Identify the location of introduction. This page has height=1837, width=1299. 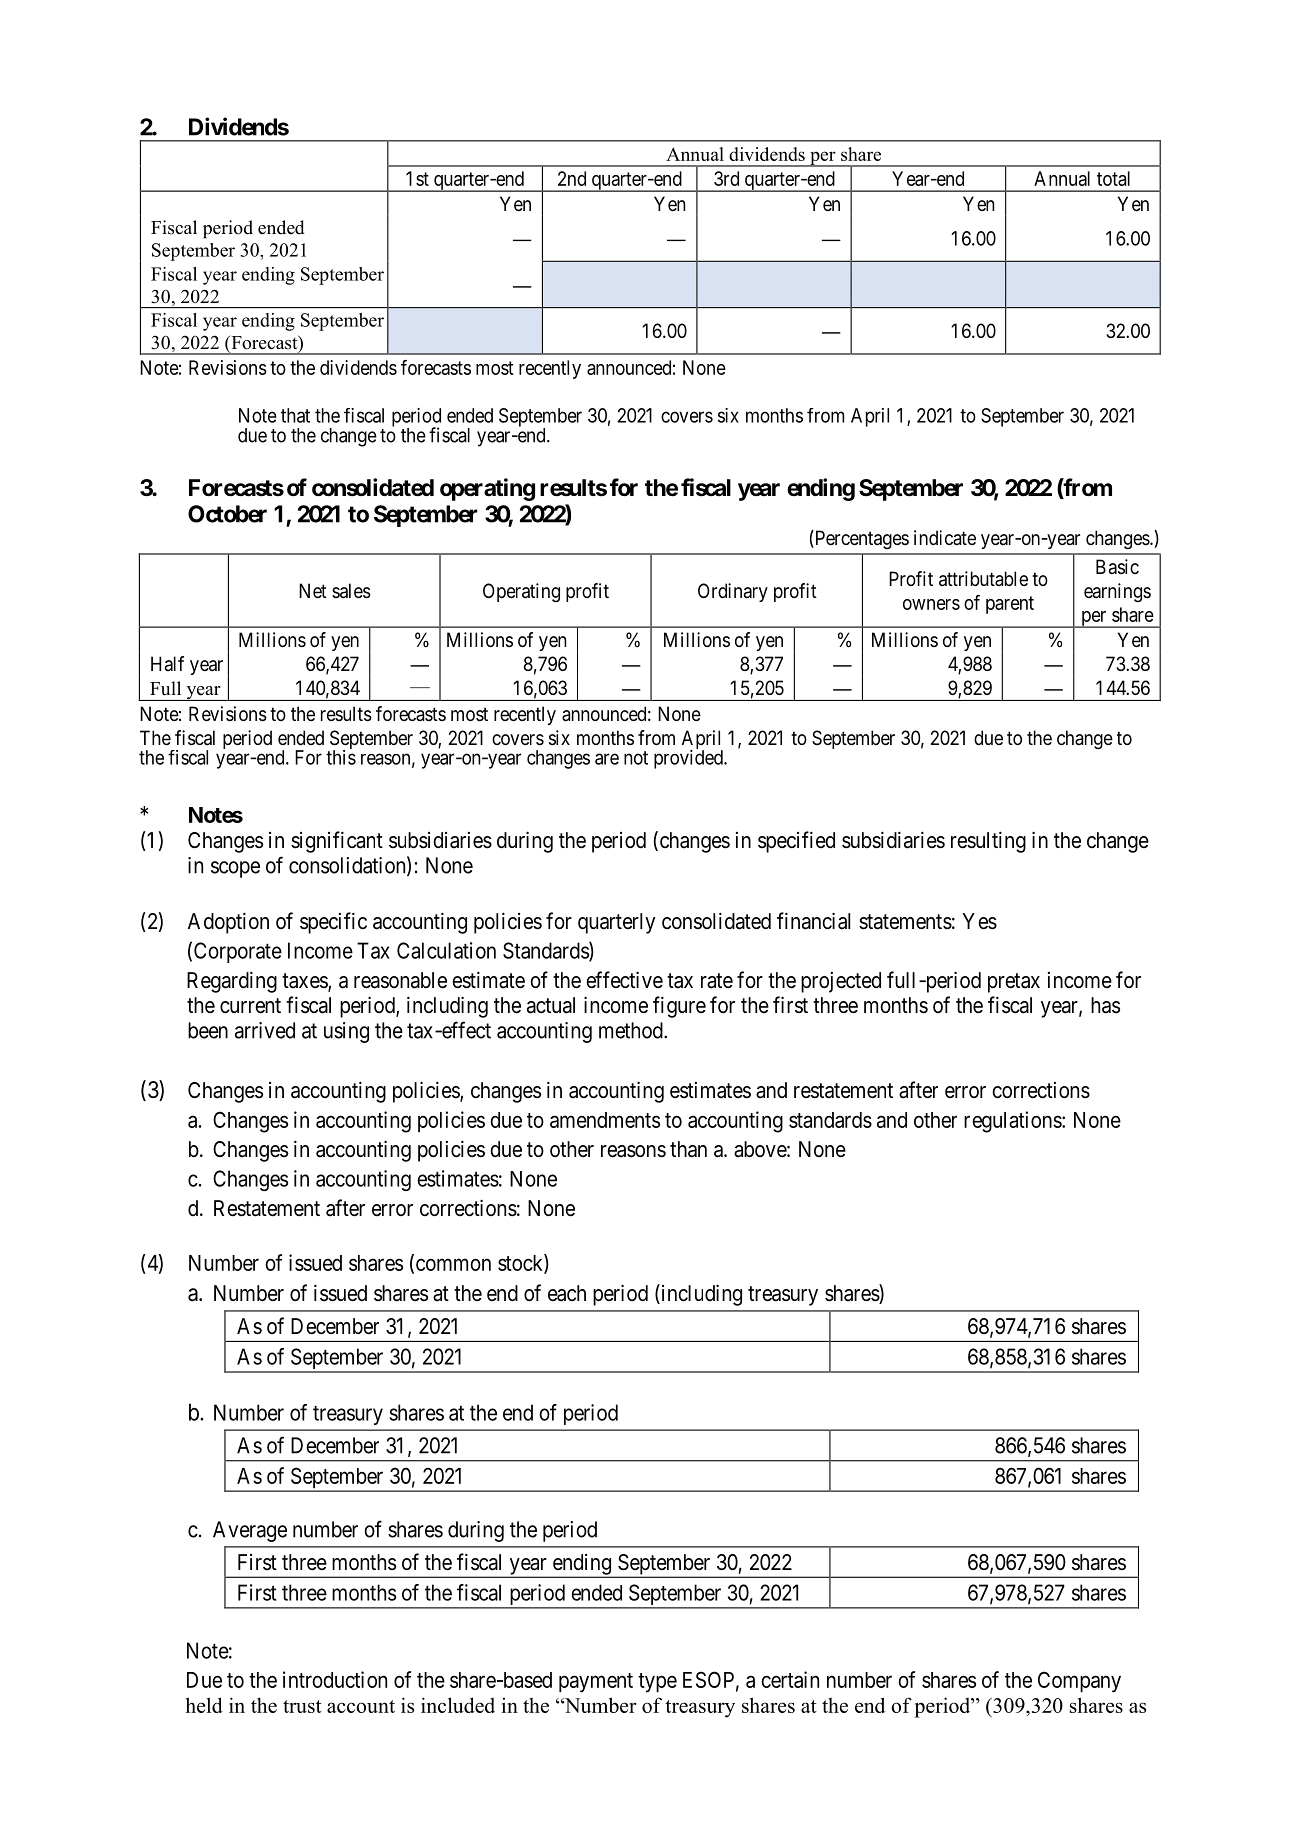
(335, 1679).
